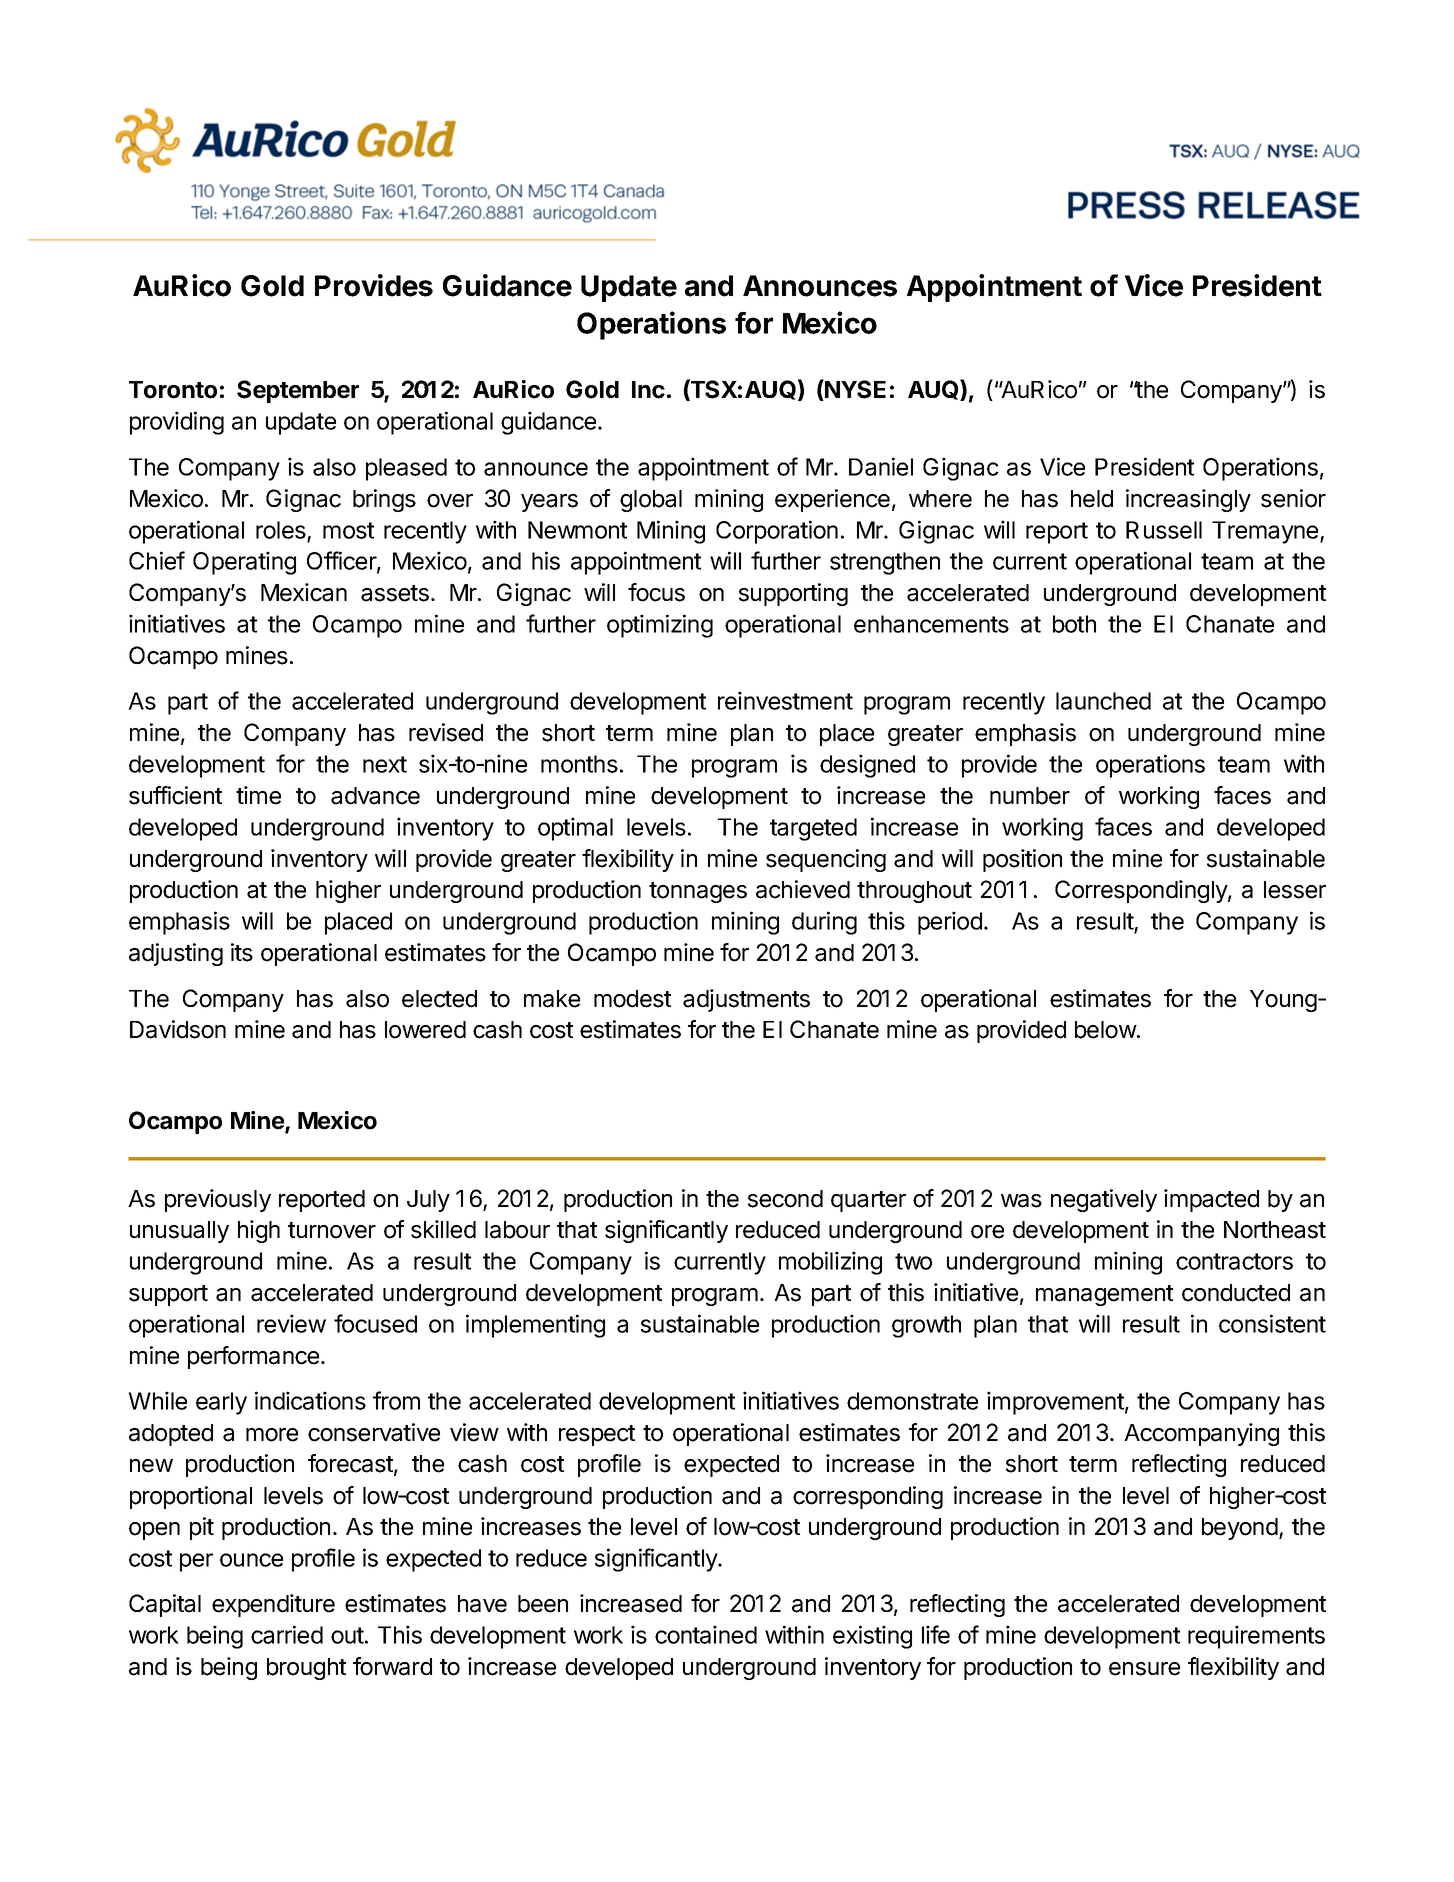 The image size is (1454, 1882). Describe the element at coordinates (298, 391) in the page. I see `September` at that location.
